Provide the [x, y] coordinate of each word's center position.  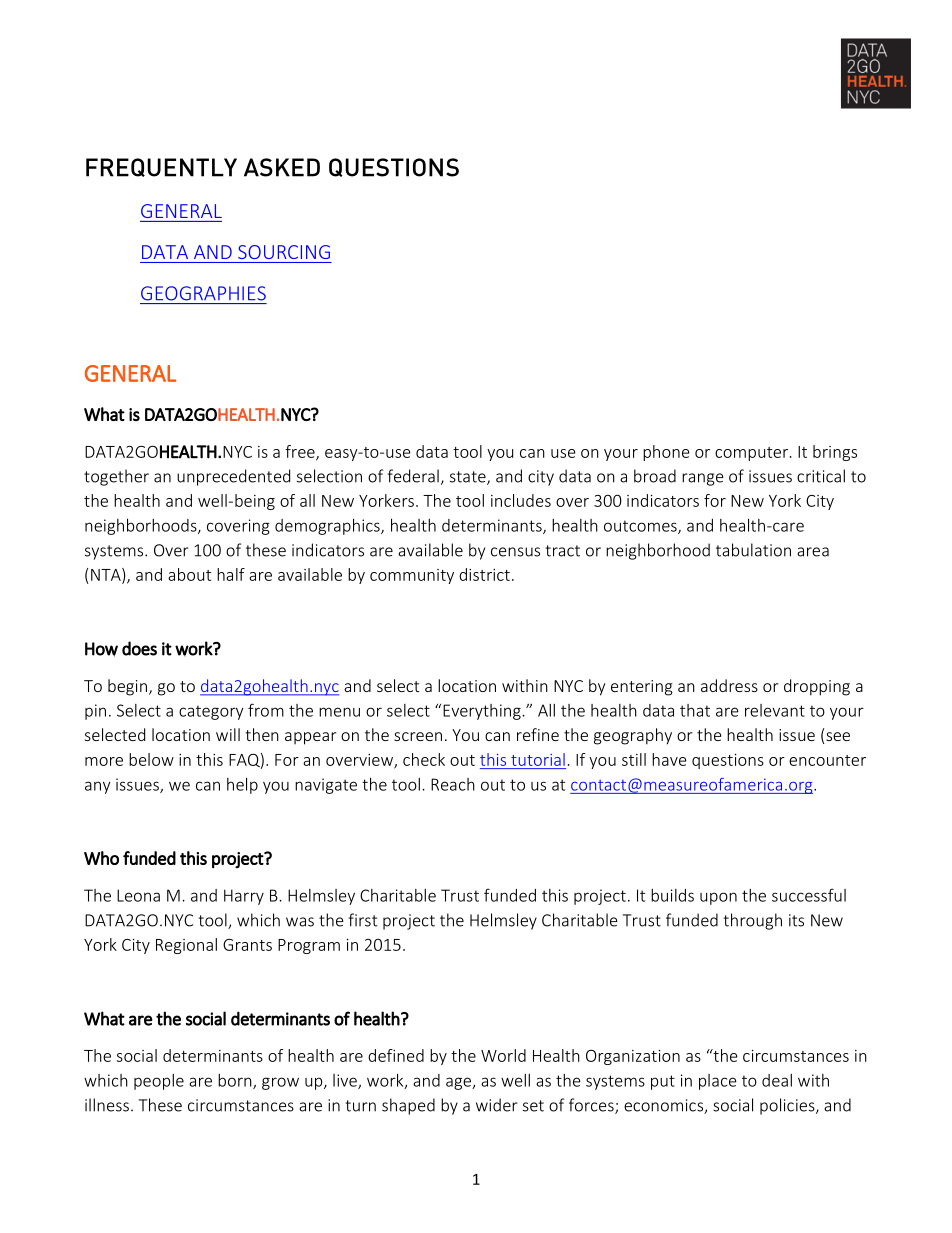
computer [753, 454]
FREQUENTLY [161, 167]
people [159, 1082]
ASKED [282, 167]
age [459, 1083]
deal [777, 1080]
